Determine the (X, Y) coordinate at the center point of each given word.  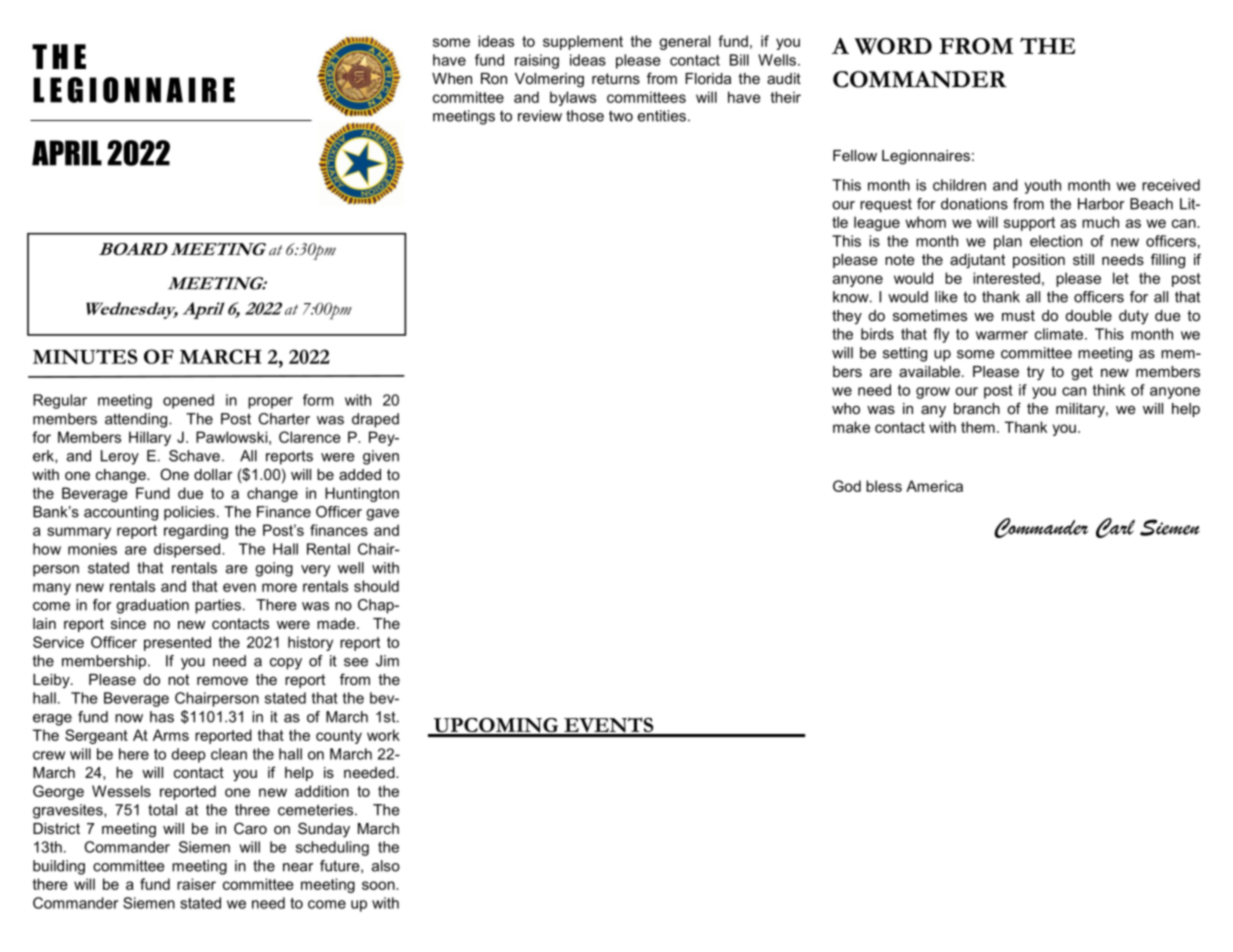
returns (616, 78)
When (452, 78)
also (386, 866)
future (341, 866)
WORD (893, 46)
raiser (196, 884)
